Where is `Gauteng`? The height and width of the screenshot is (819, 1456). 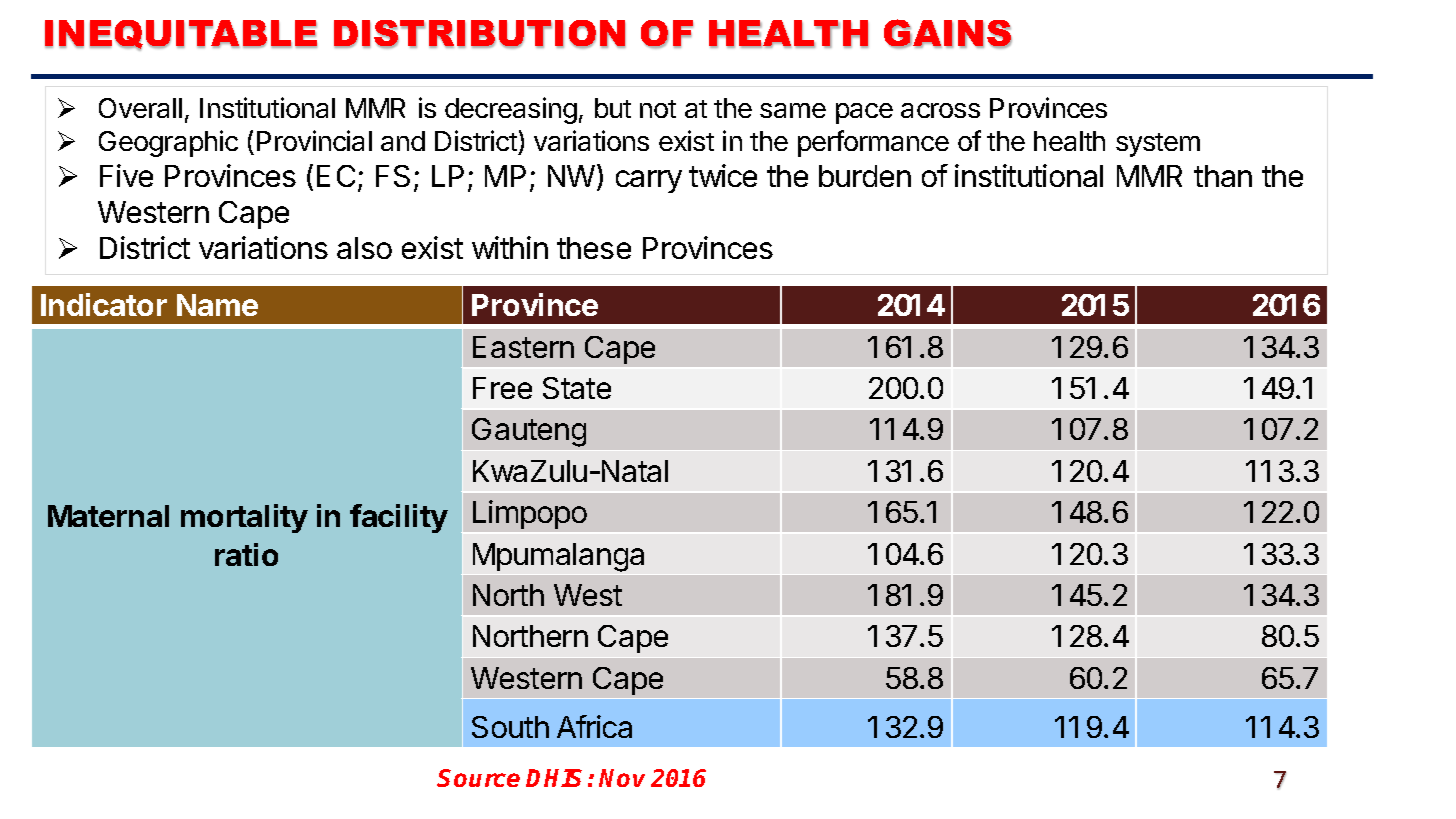 Gauteng is located at coordinates (529, 432).
